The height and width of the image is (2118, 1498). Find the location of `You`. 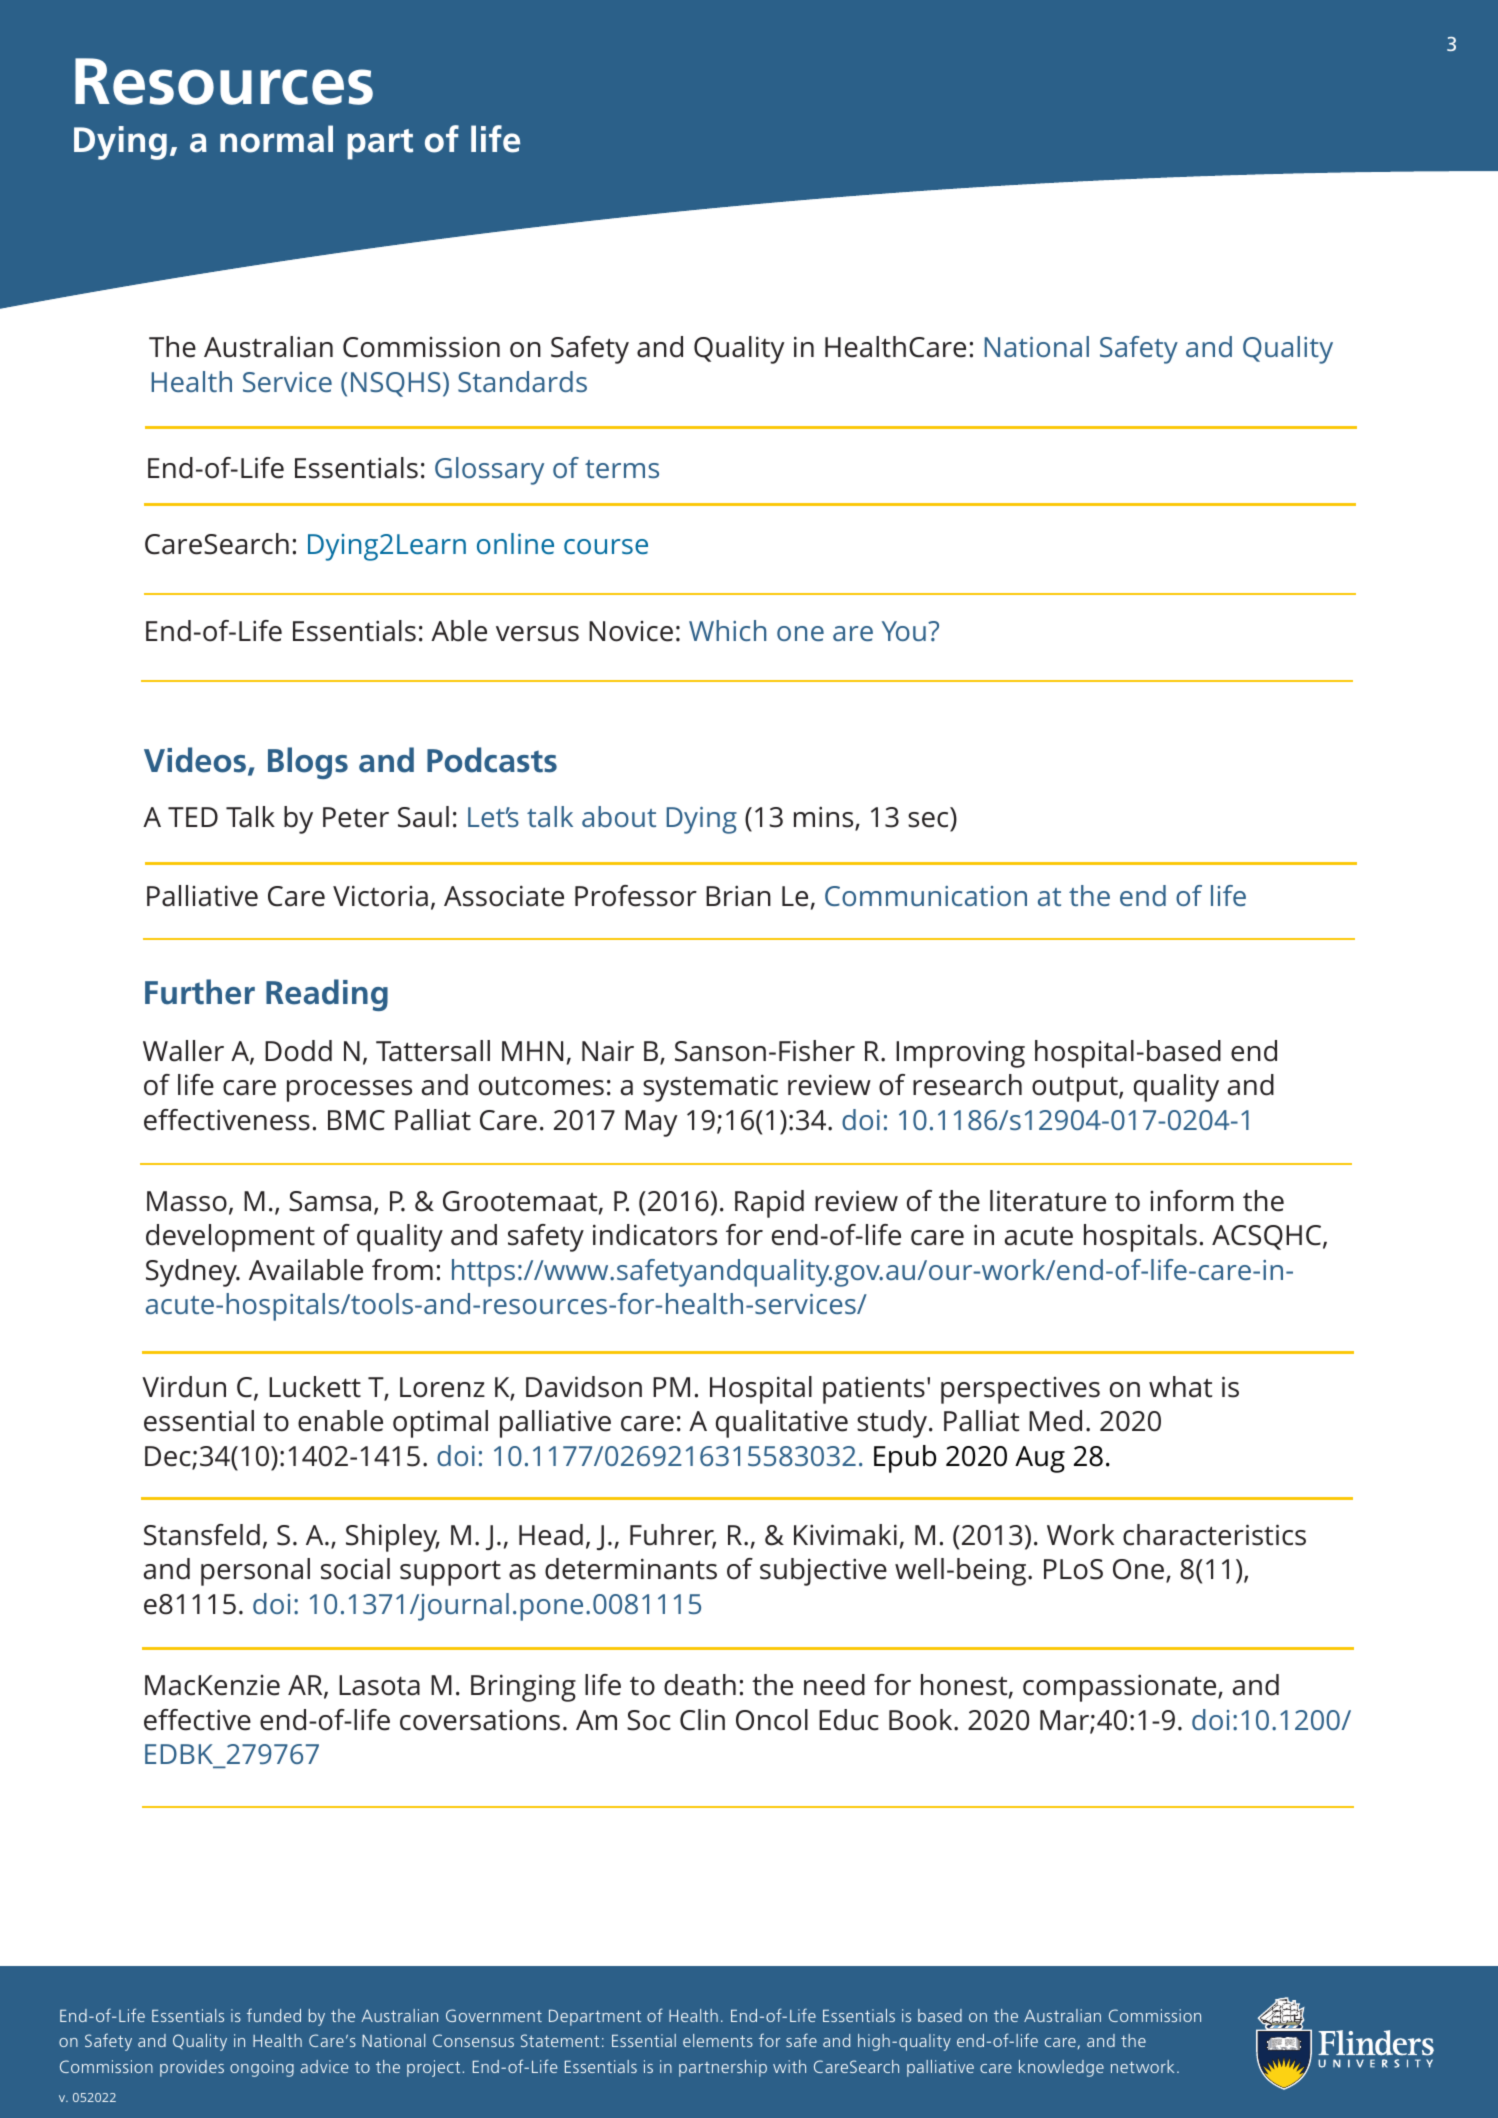

You is located at coordinates (904, 631).
